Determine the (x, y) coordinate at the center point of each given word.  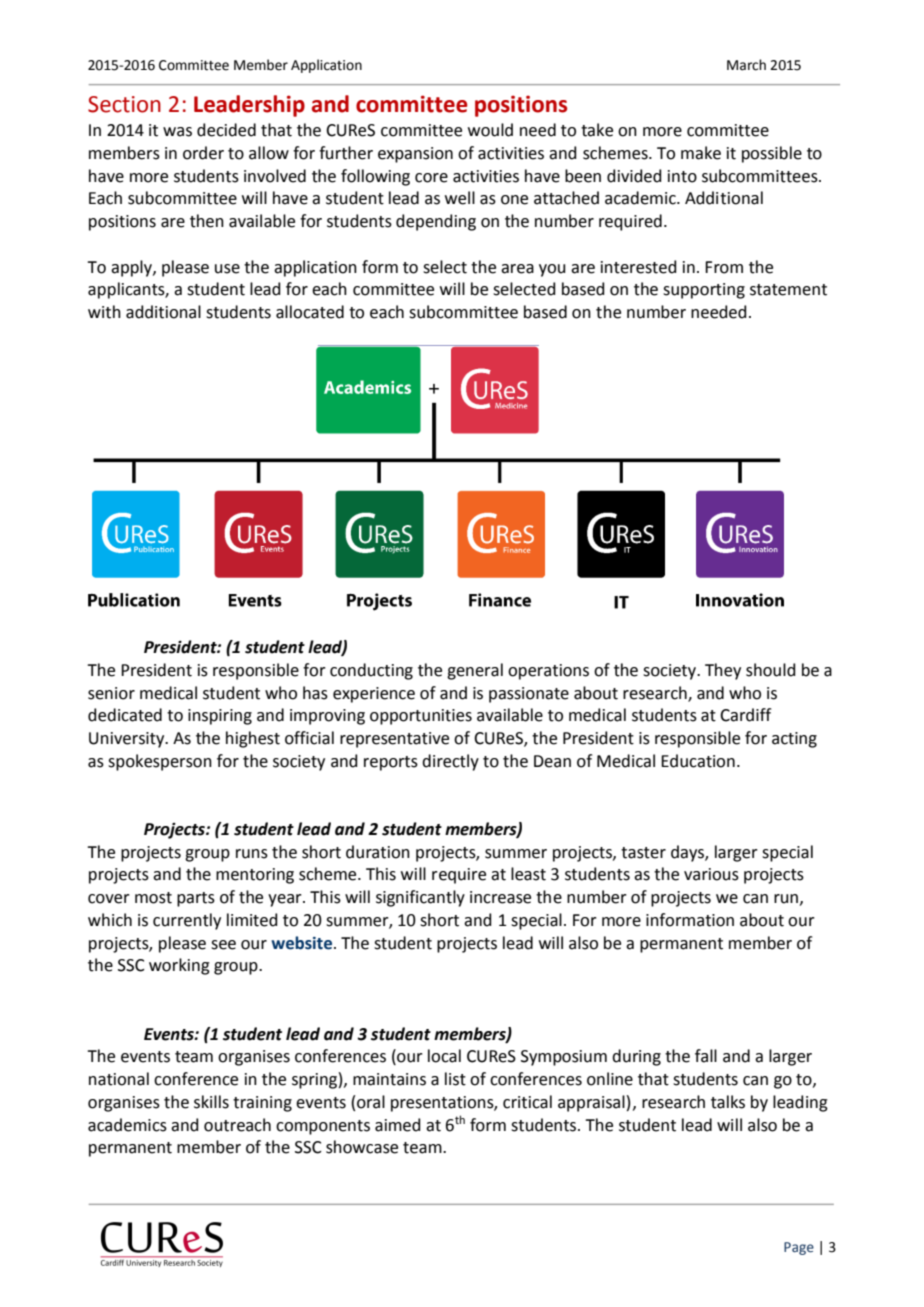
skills (211, 1102)
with (104, 312)
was (177, 132)
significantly (420, 898)
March (746, 65)
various (711, 874)
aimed (398, 1125)
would (490, 130)
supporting (704, 291)
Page (799, 1248)
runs (252, 854)
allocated (310, 312)
